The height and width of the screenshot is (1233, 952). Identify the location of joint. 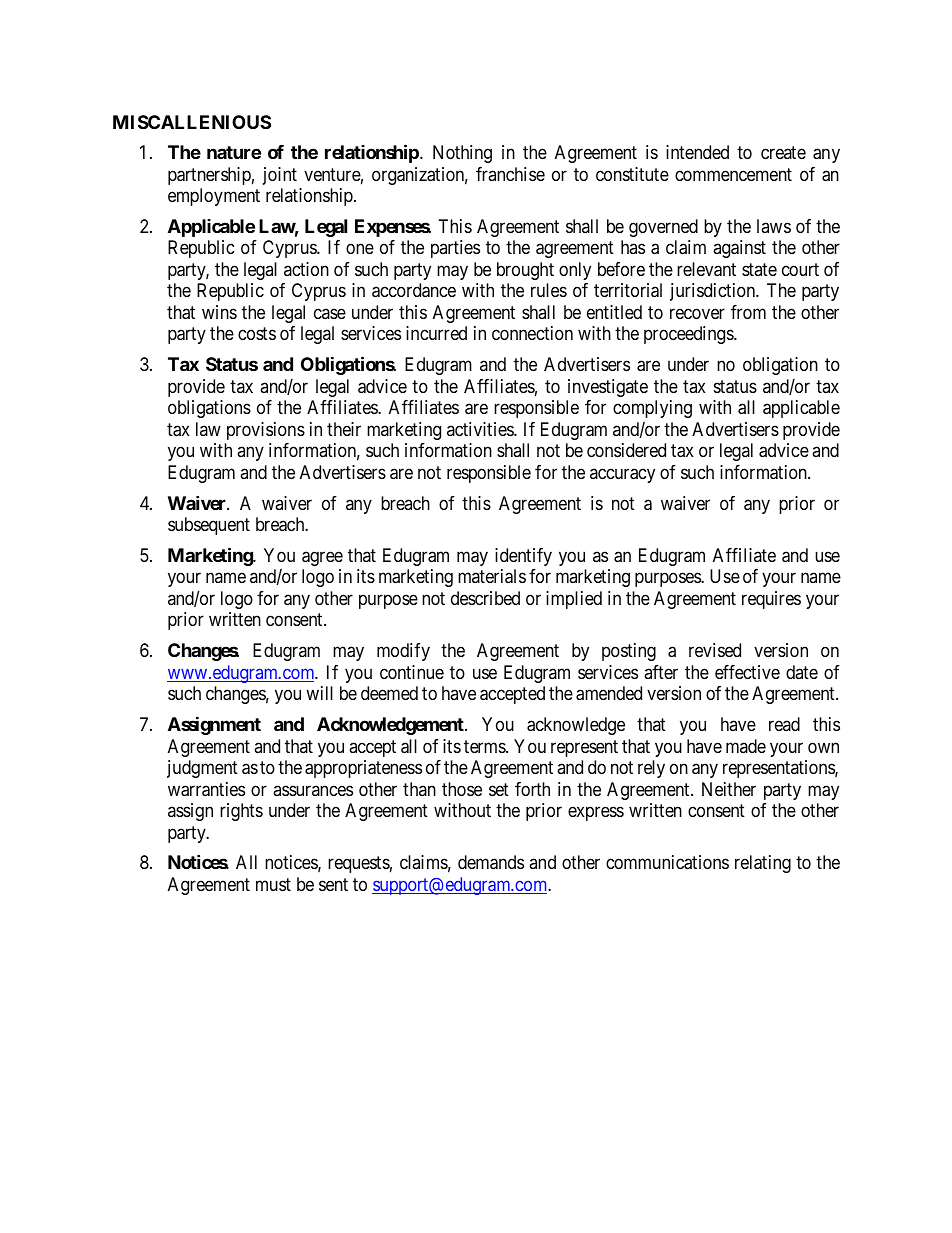
(280, 176).
